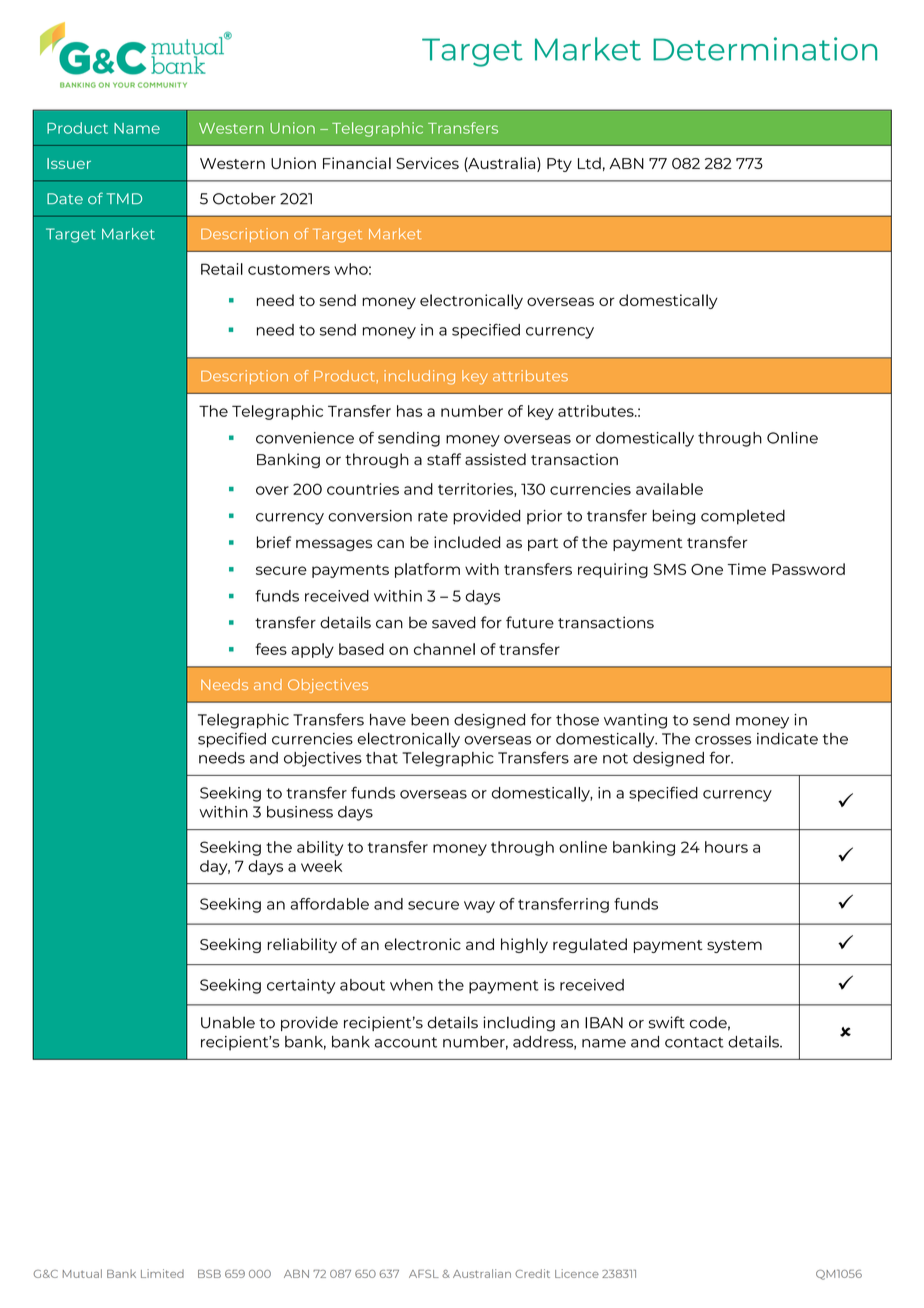 The image size is (924, 1308). What do you see at coordinates (444, 649) in the image?
I see `channel` at bounding box center [444, 649].
